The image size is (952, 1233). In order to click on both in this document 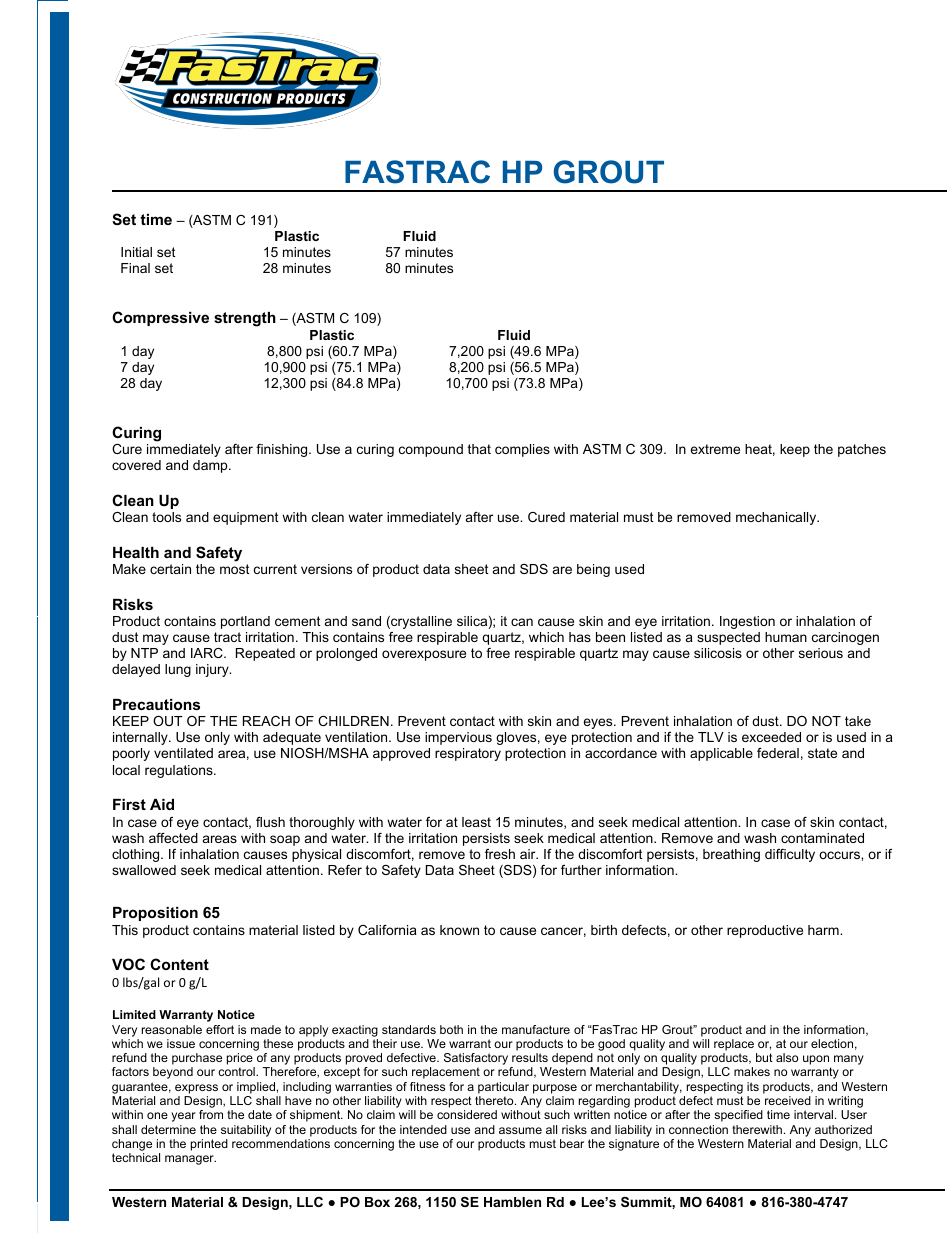, I will do `click(451, 1029)`.
